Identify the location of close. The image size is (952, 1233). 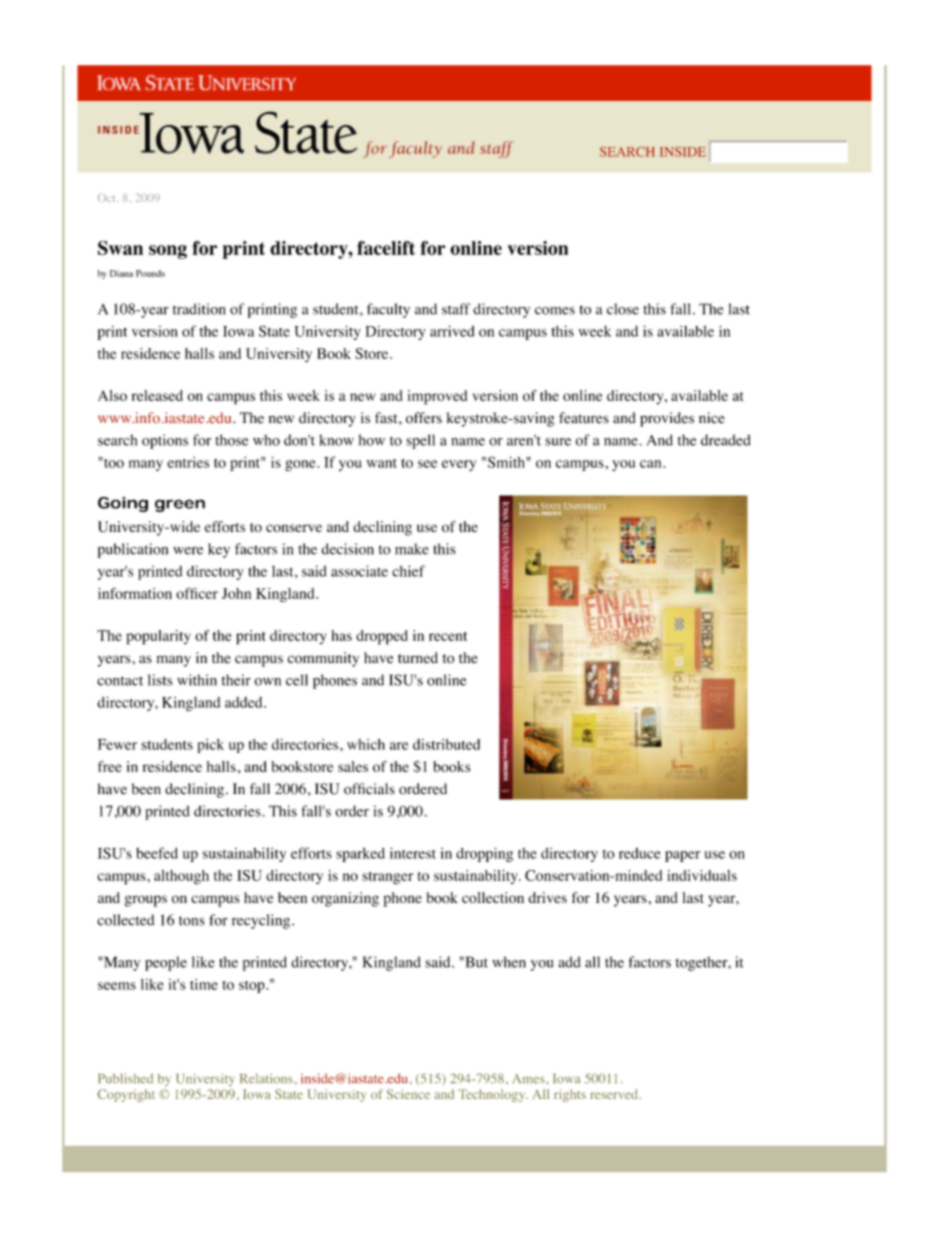
(623, 309).
